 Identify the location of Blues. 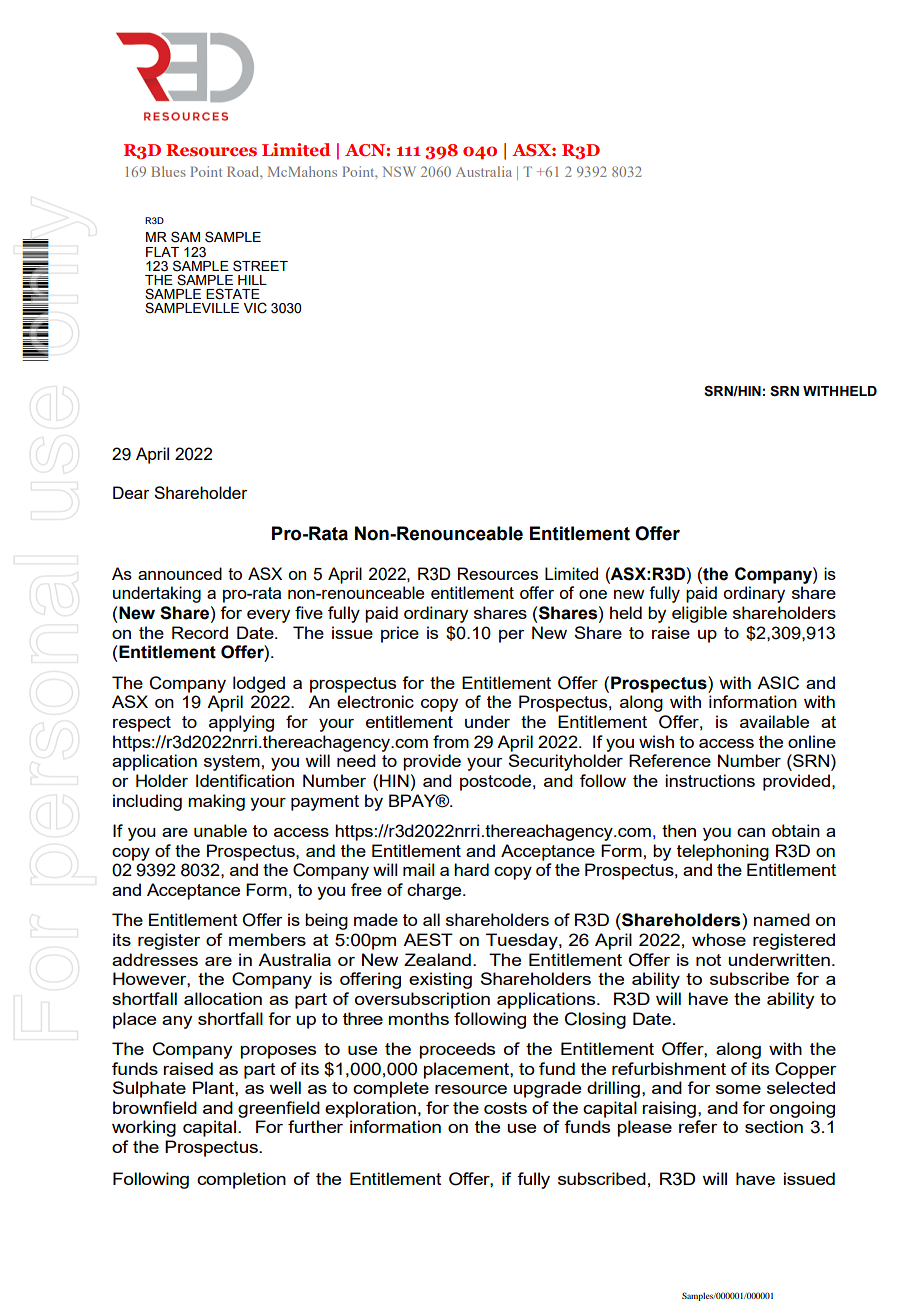
(169, 171).
